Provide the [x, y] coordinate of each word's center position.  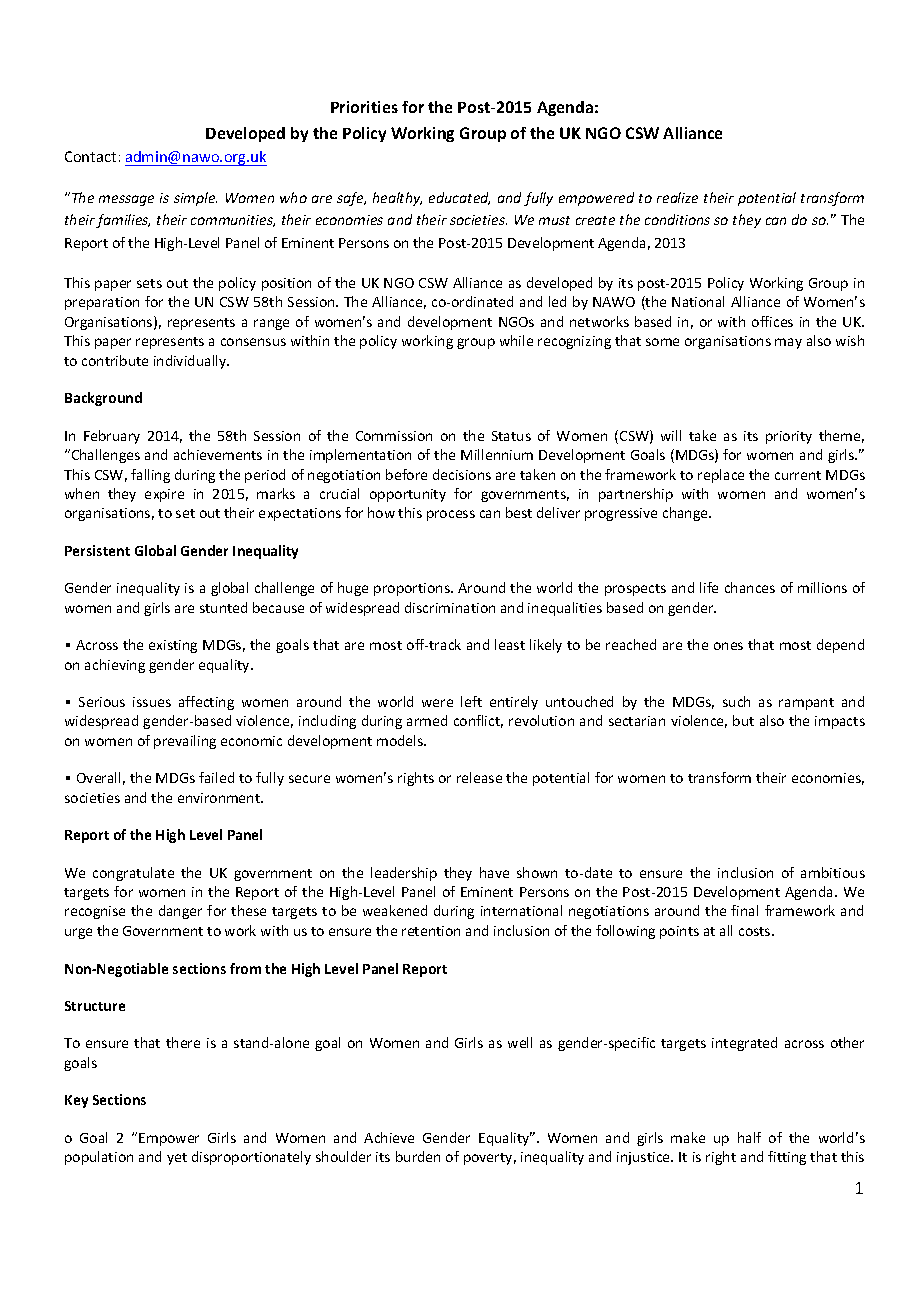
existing [173, 646]
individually [191, 362]
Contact [90, 156]
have [494, 872]
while [516, 340]
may [788, 343]
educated [459, 198]
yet [177, 1159]
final [744, 910]
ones [728, 646]
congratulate [133, 874]
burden [418, 1156]
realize [677, 197]
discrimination [450, 607]
